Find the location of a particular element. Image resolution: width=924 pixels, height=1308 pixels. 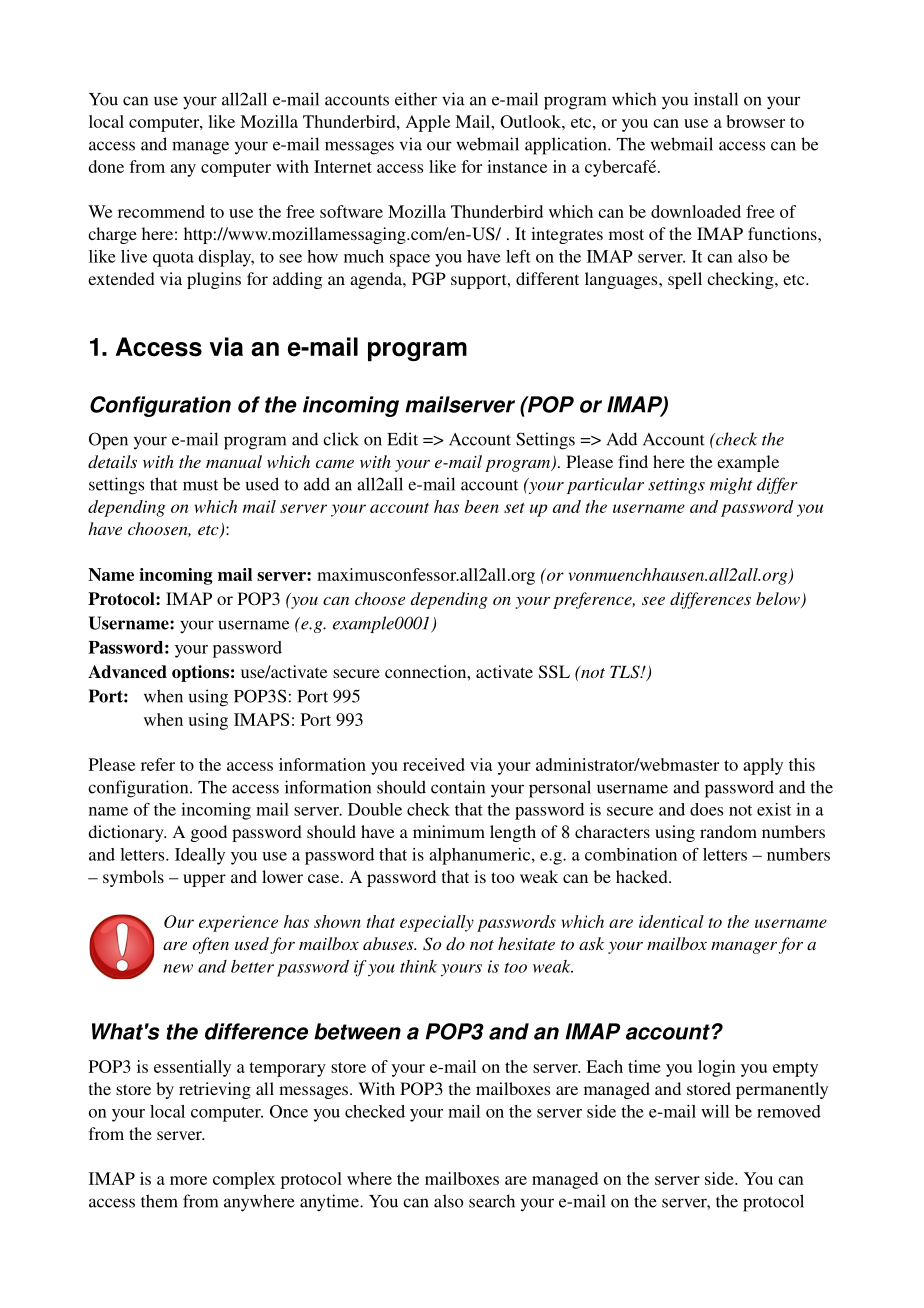

done is located at coordinates (106, 166).
